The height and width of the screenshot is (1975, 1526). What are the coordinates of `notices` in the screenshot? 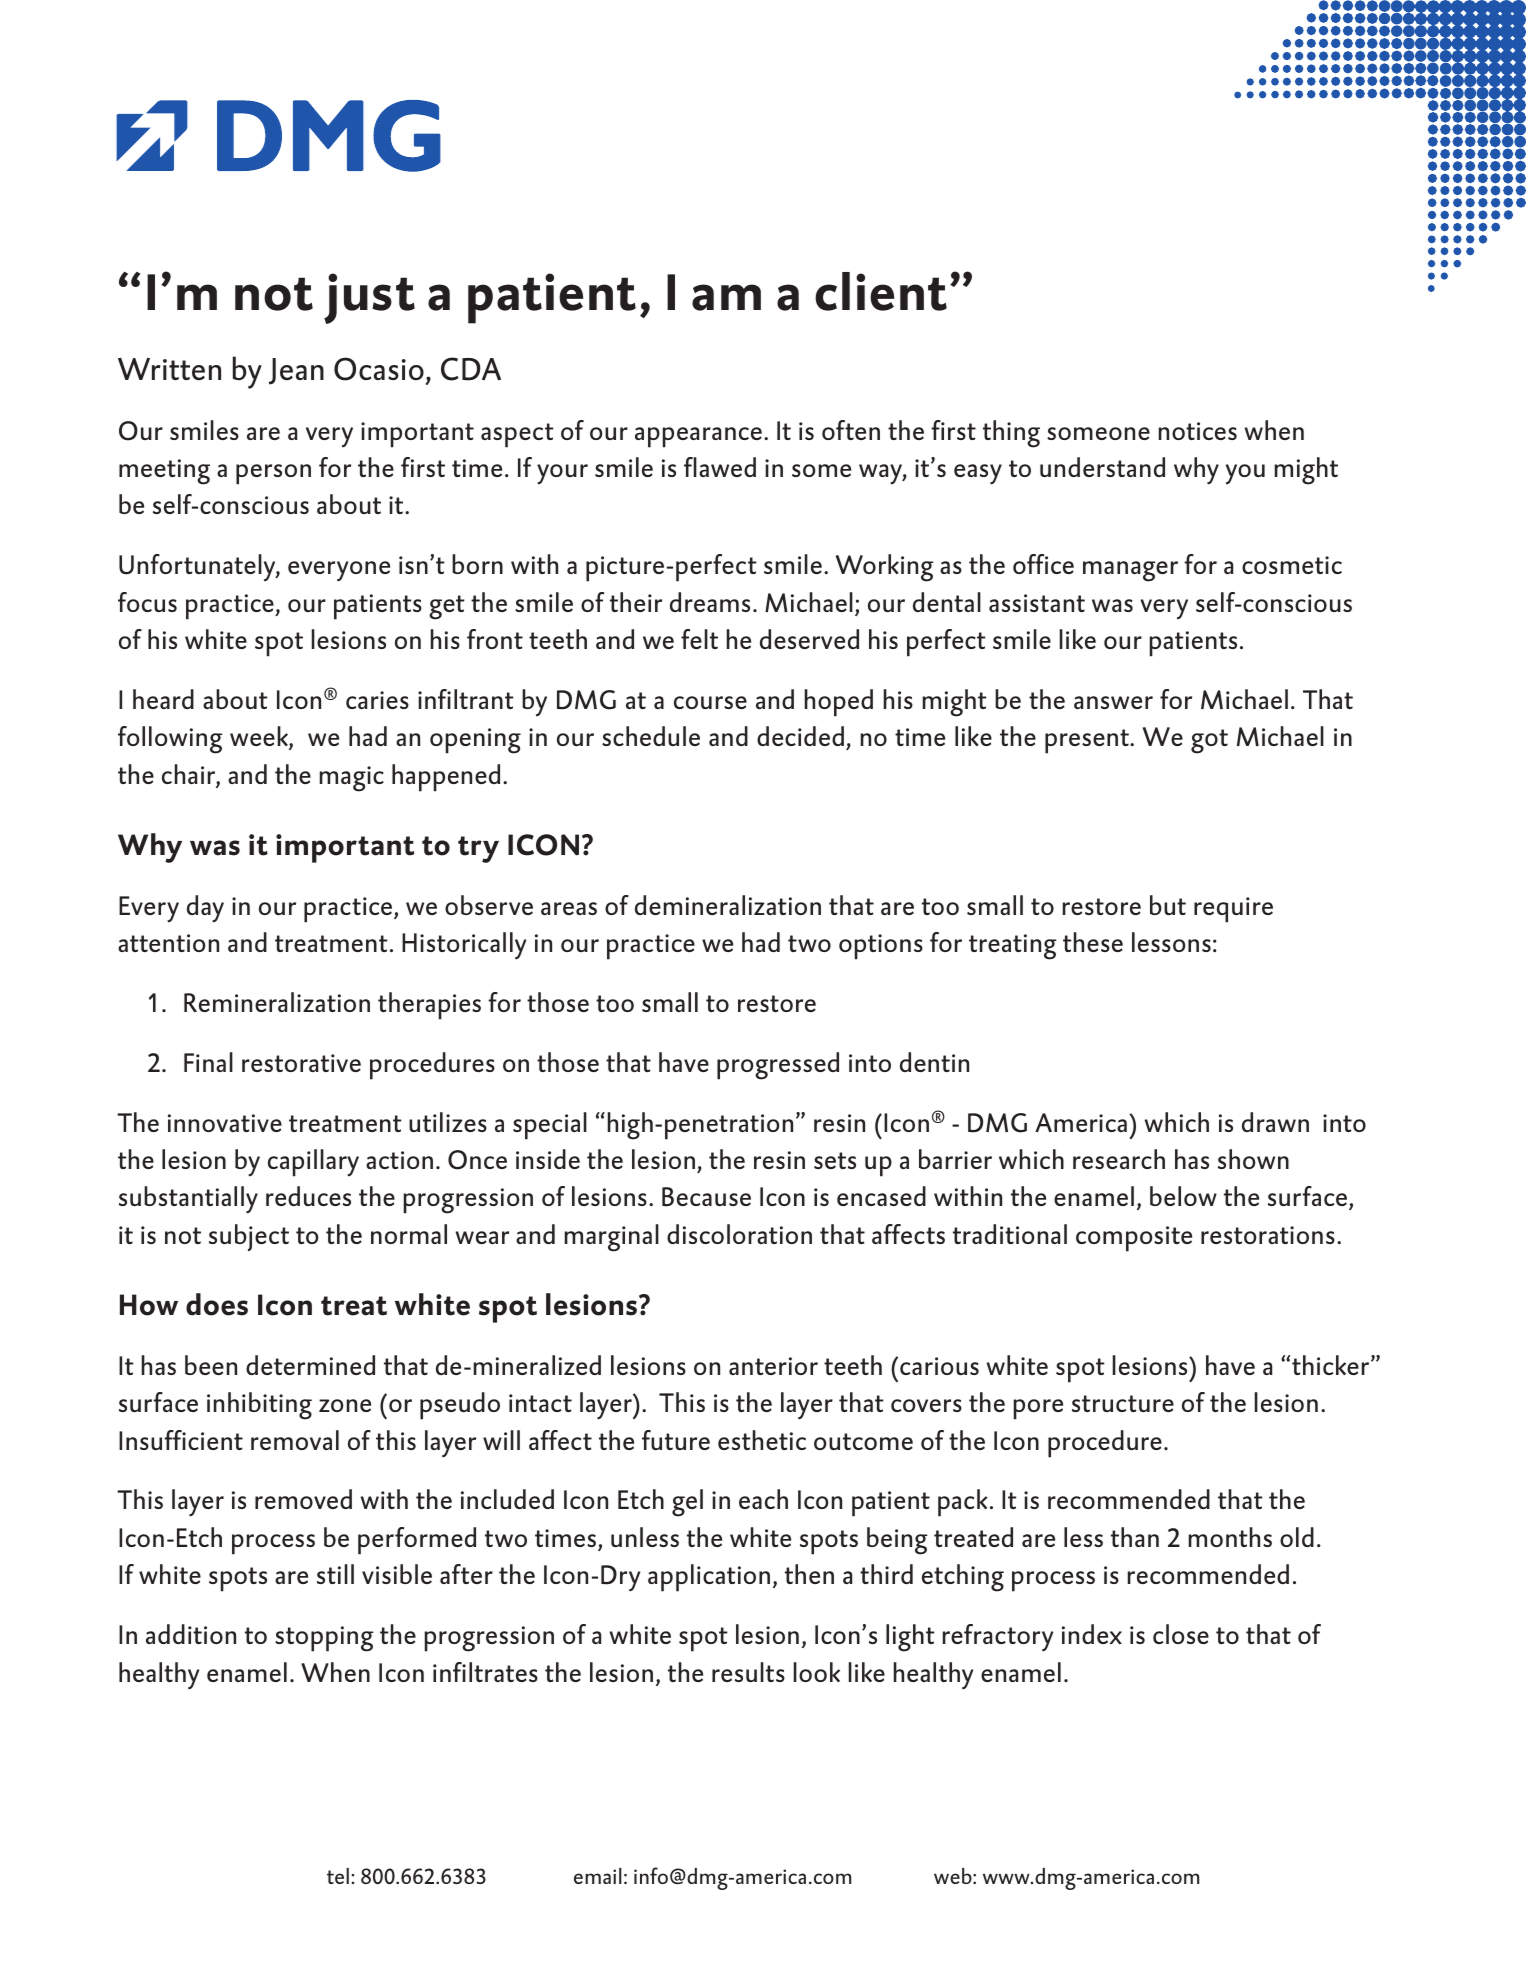 It's located at (1198, 431).
